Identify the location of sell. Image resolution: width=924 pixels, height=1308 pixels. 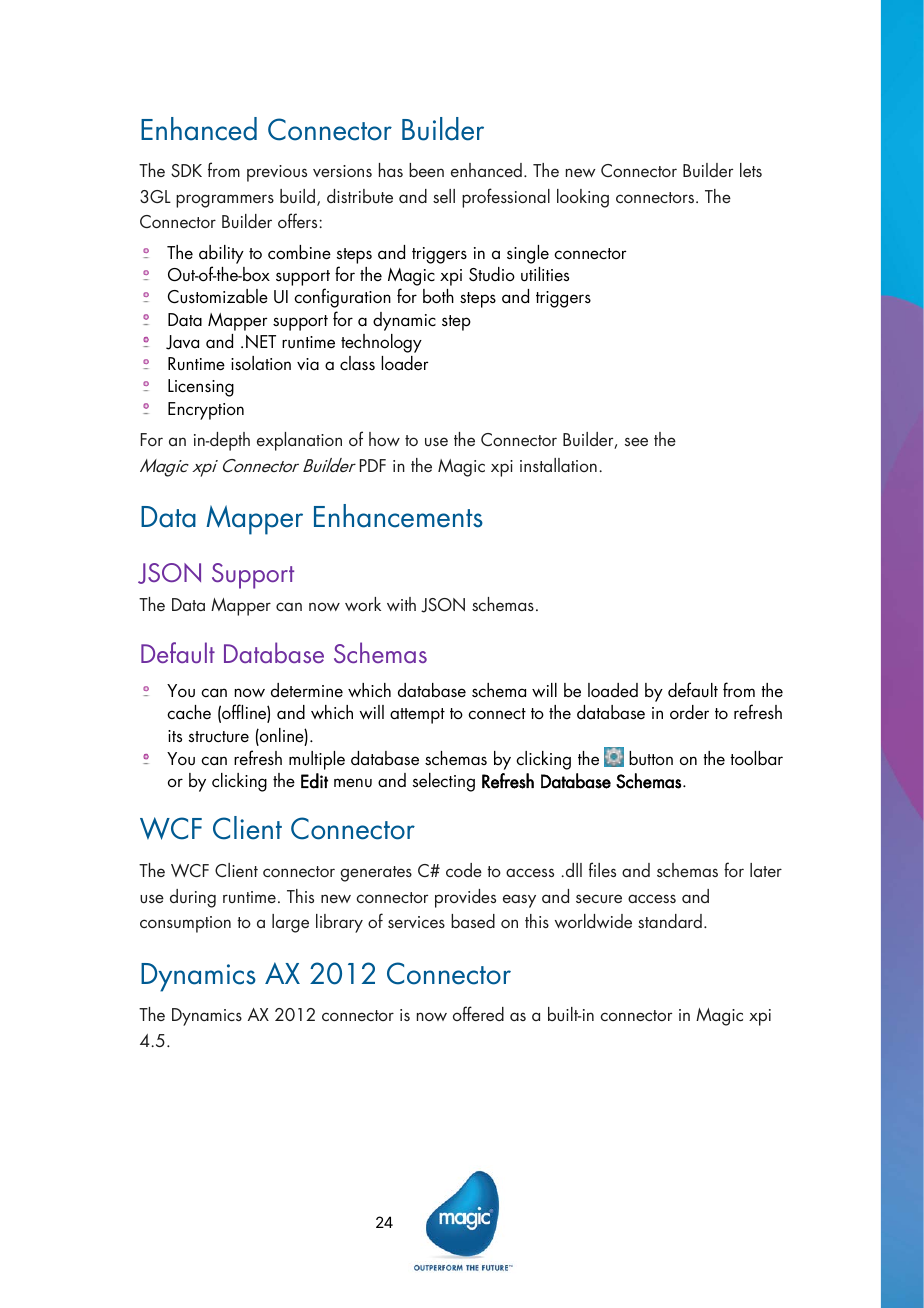
(444, 196).
